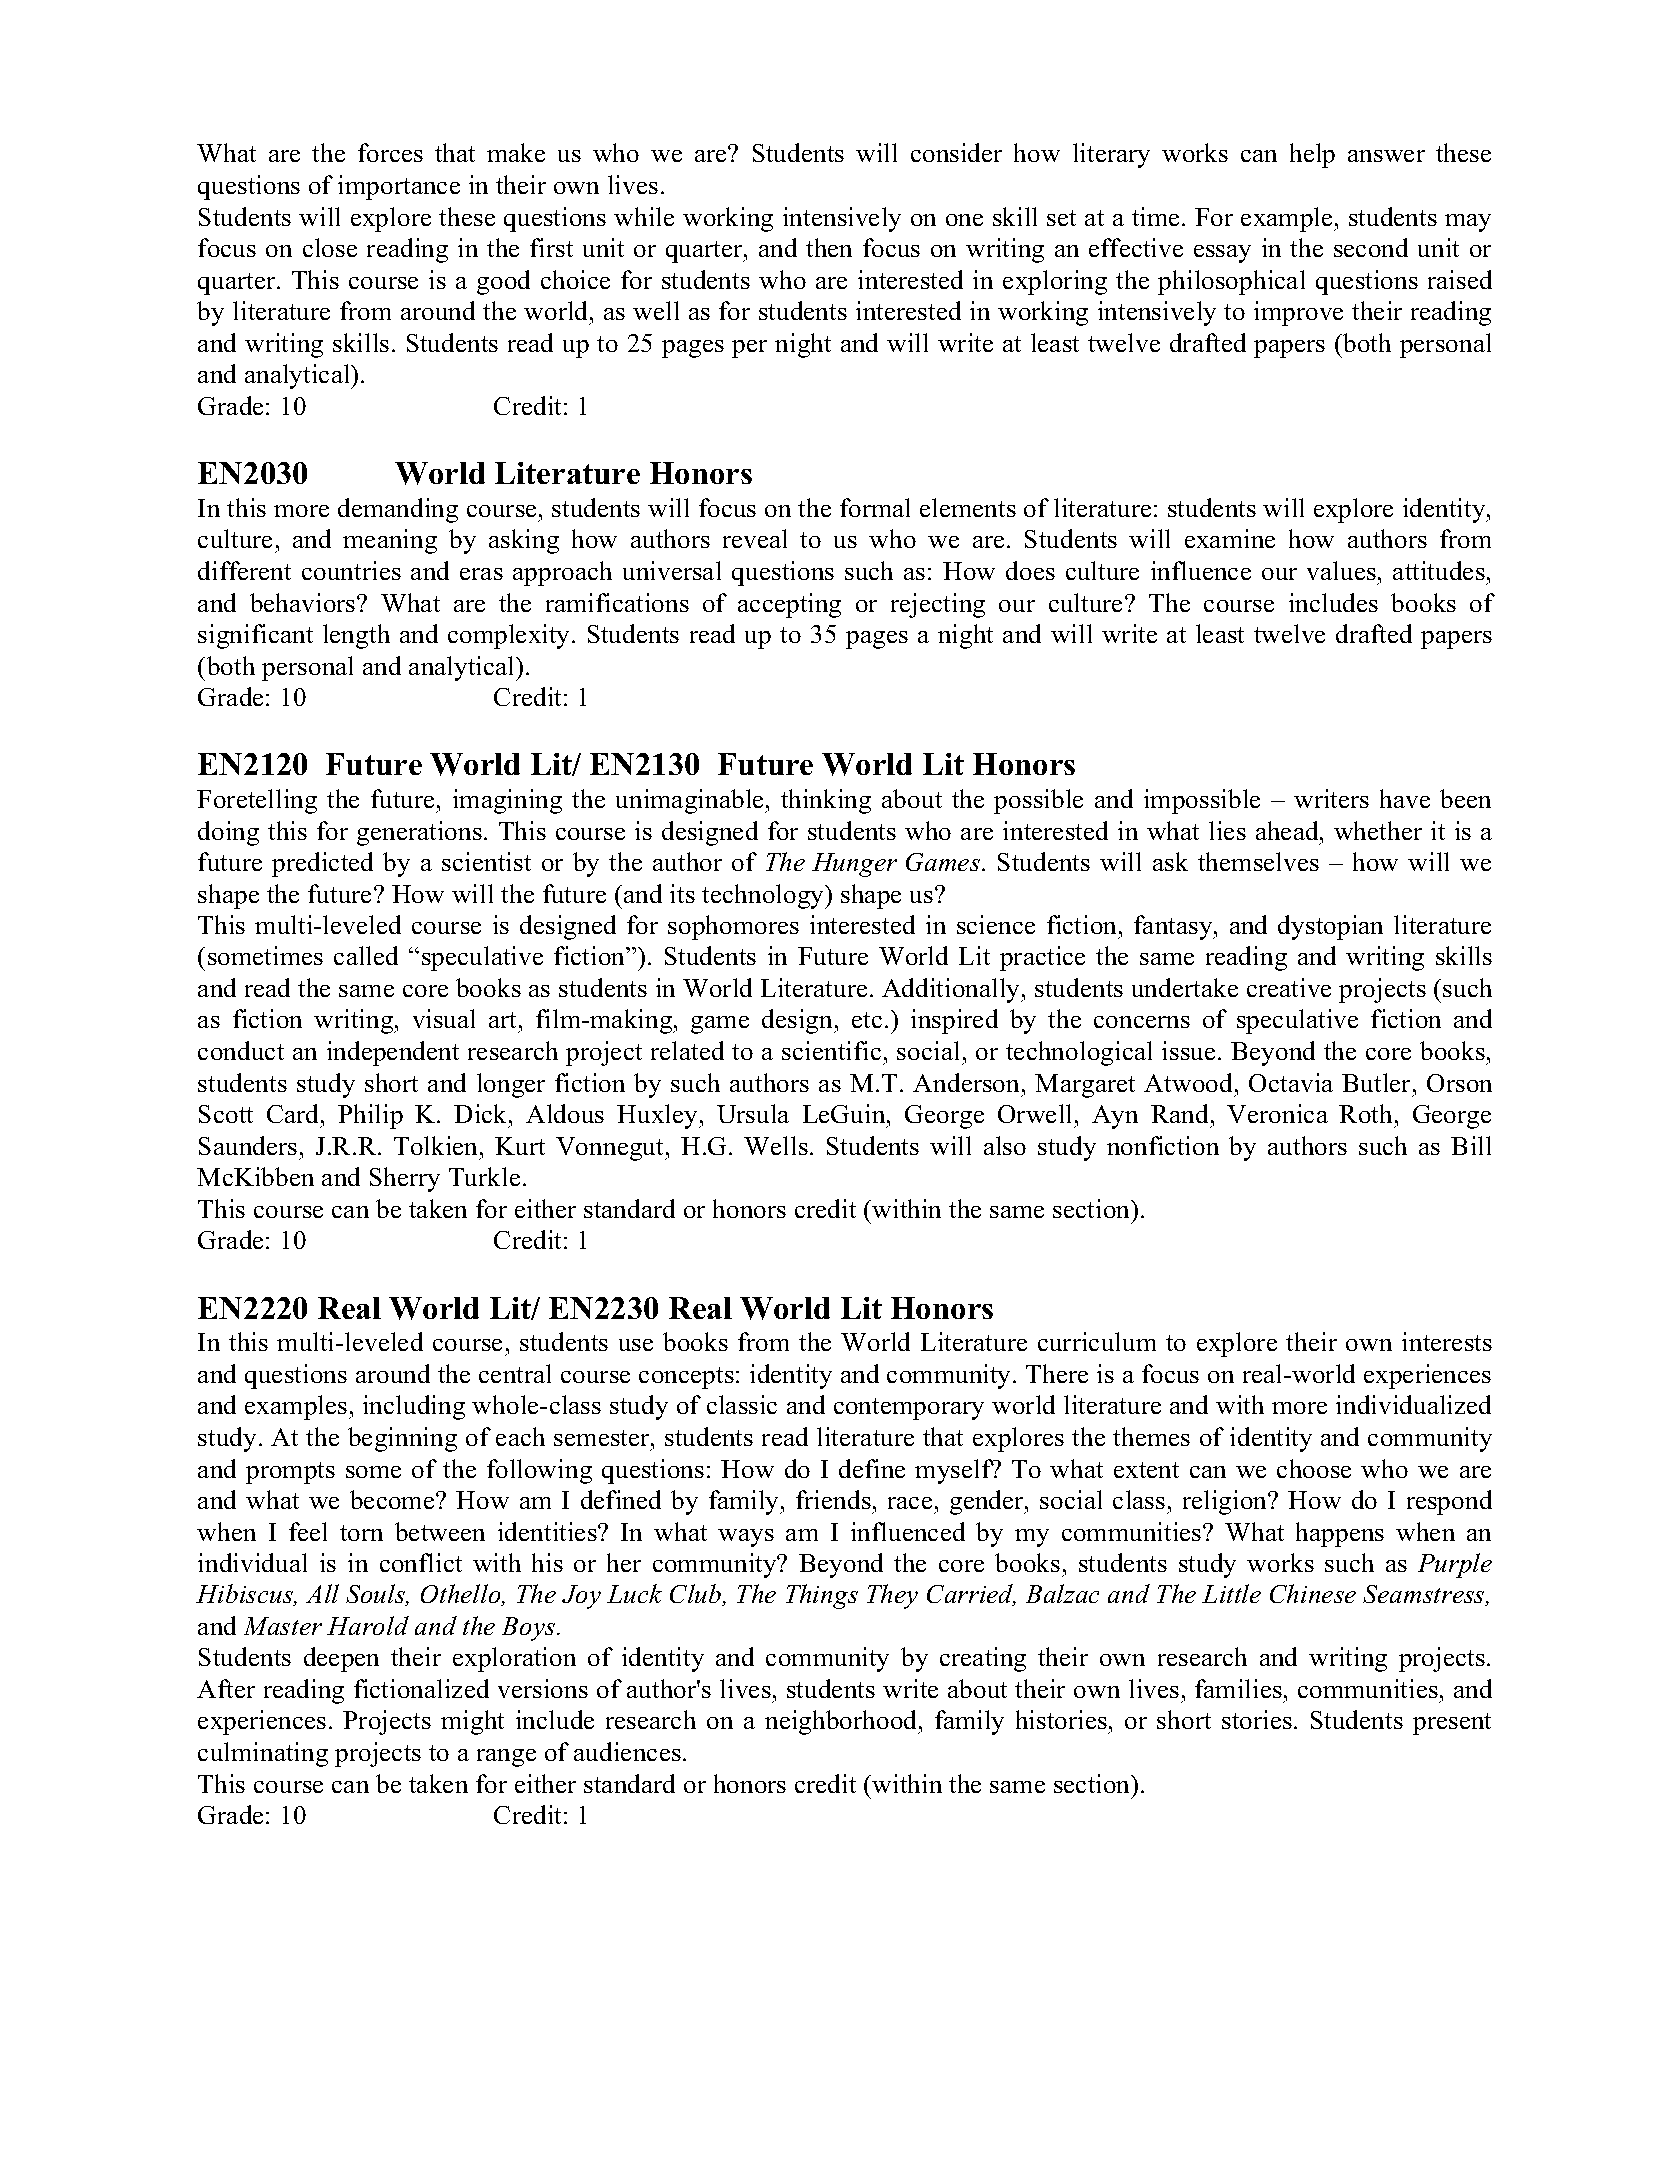 This screenshot has height=2170, width=1677. I want to click on dystopian, so click(1330, 927).
